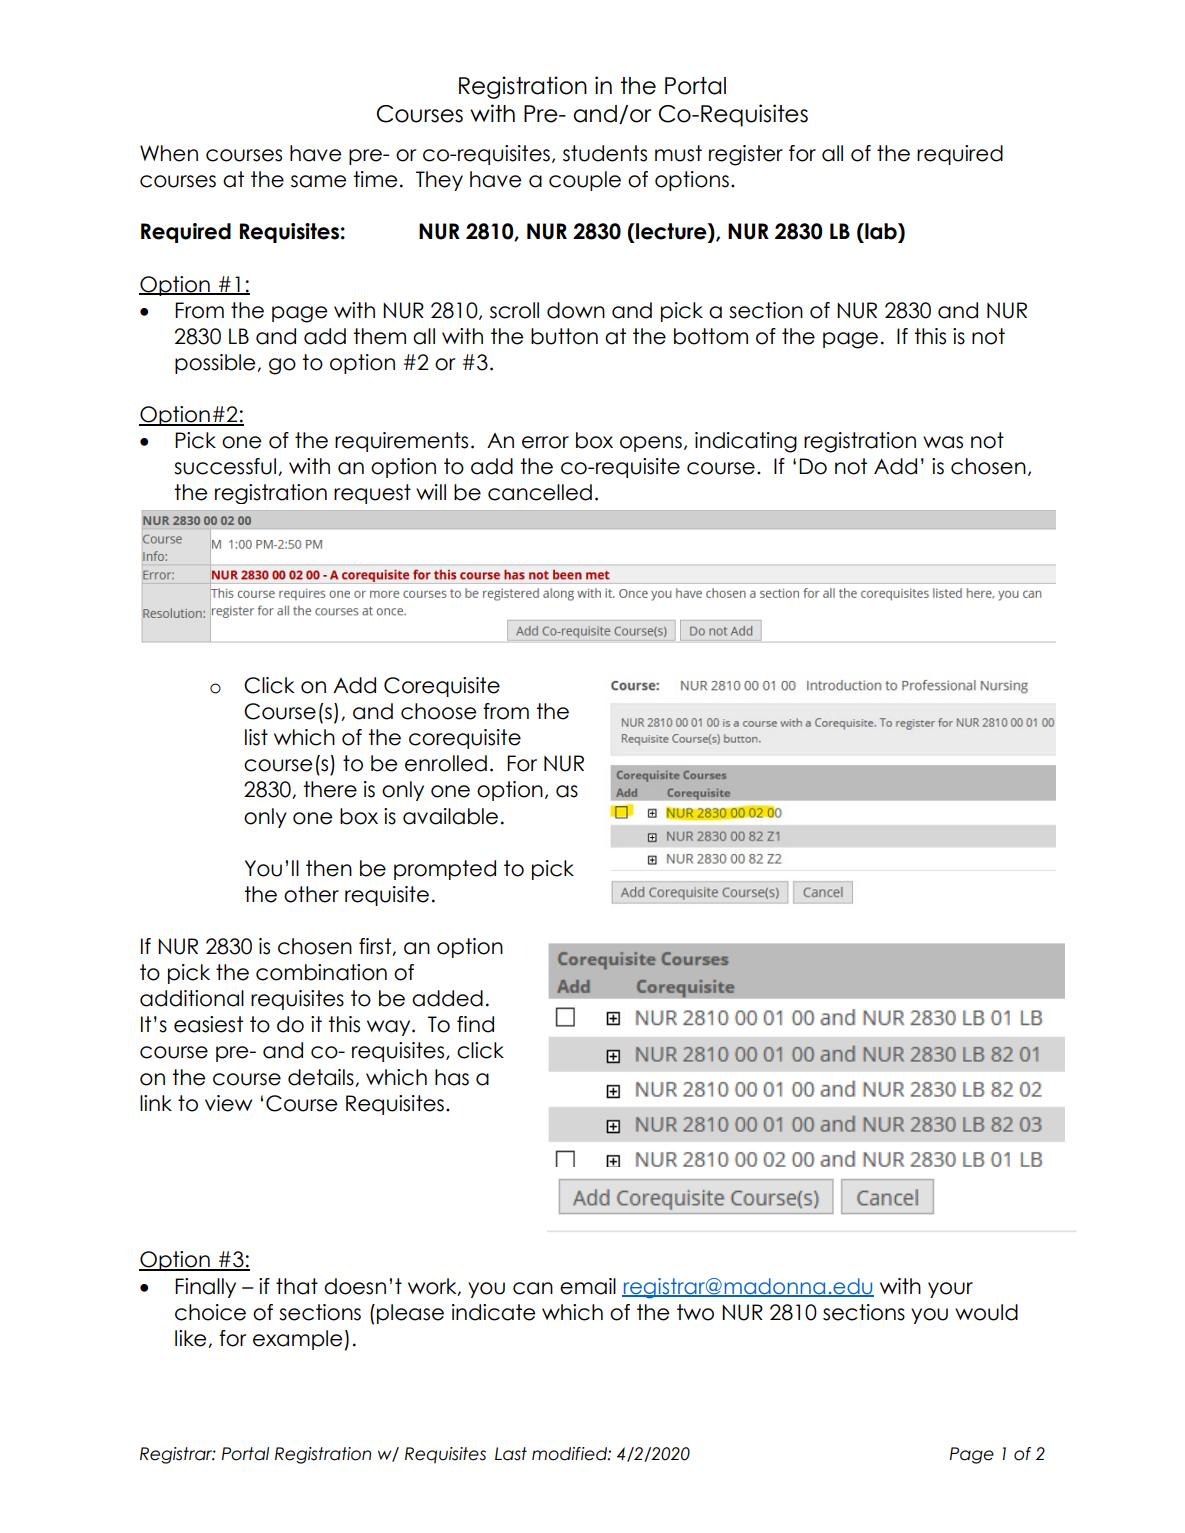 The width and height of the screenshot is (1185, 1533). I want to click on modified, so click(570, 1454).
